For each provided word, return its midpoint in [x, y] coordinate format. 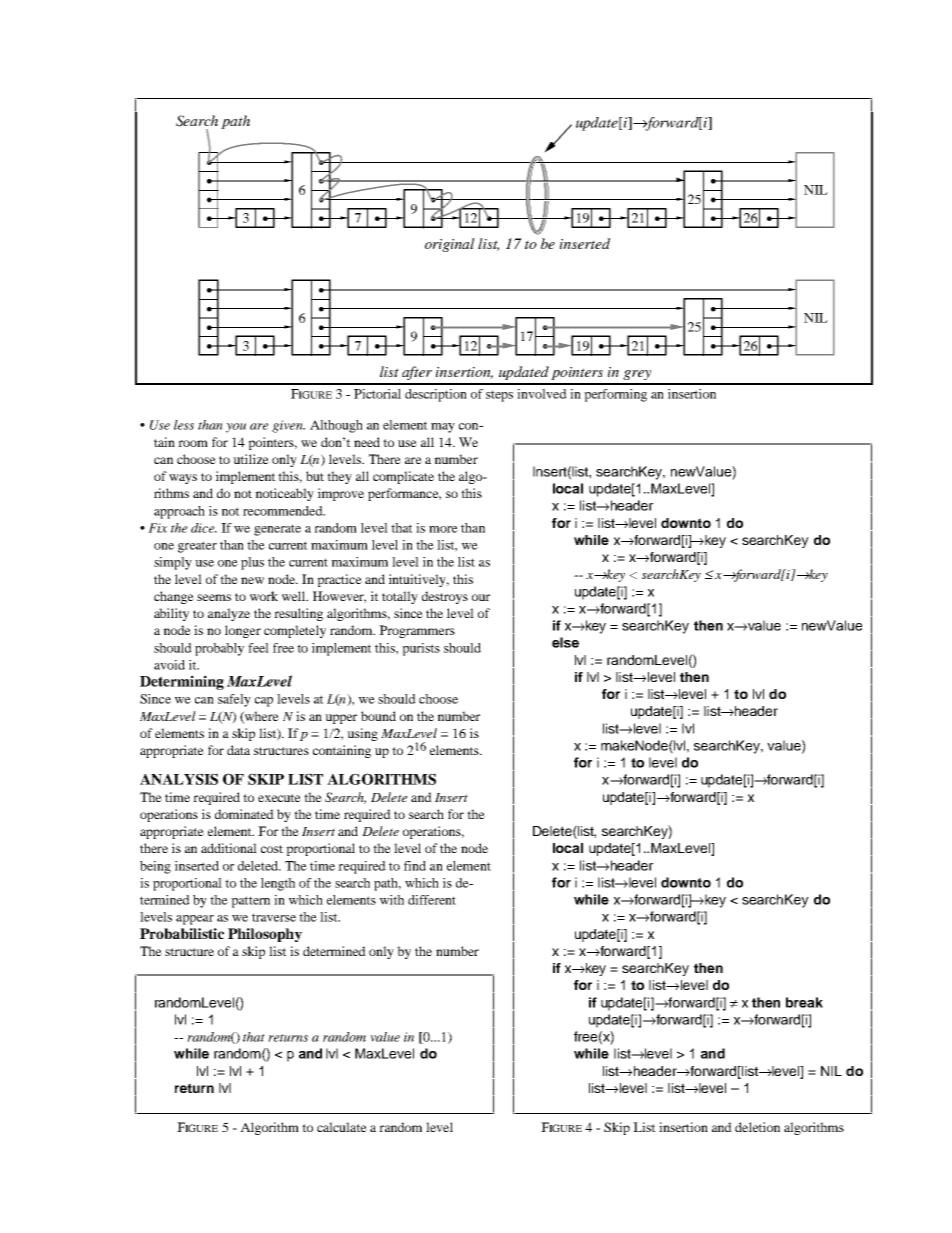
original [450, 245]
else [565, 642]
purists [421, 649]
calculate [342, 1127]
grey [637, 375]
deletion [757, 1127]
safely [234, 700]
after [417, 373]
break [804, 1002]
